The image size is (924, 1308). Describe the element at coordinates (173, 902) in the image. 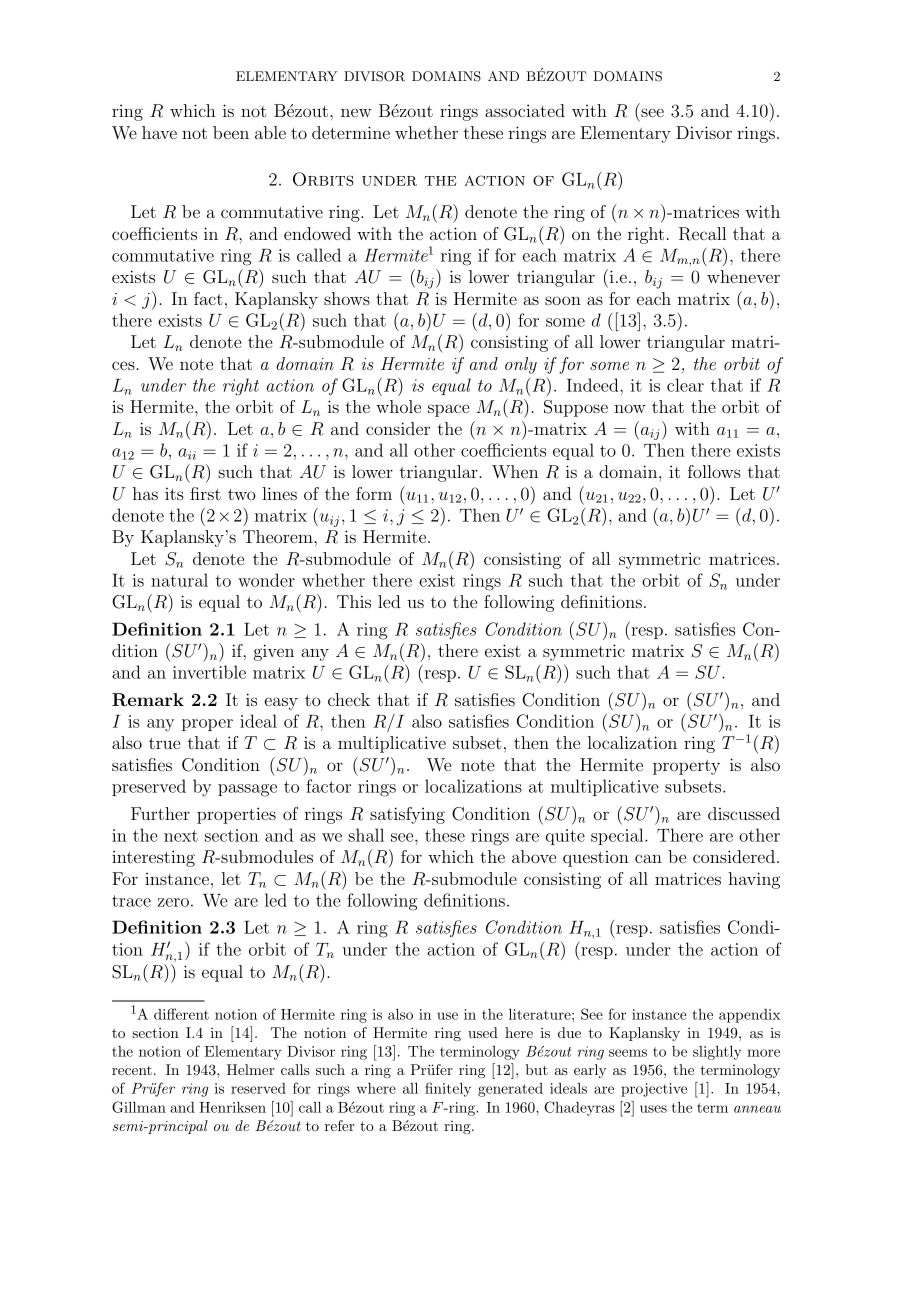

I see `zero` at that location.
